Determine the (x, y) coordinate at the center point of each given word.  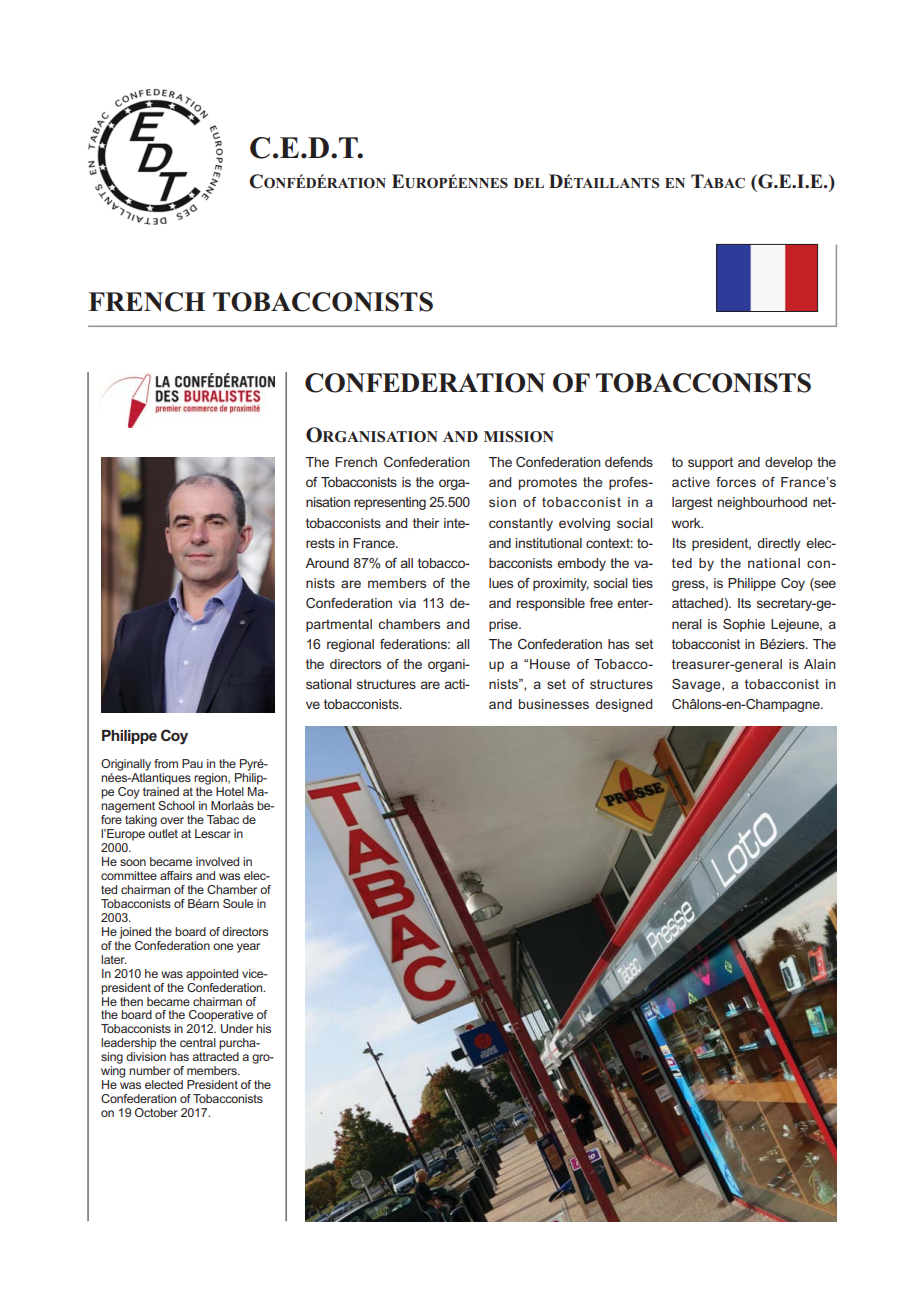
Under (237, 1028)
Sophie (744, 625)
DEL (529, 183)
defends (629, 462)
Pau (192, 763)
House (550, 664)
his (263, 1028)
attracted (215, 1056)
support (710, 463)
